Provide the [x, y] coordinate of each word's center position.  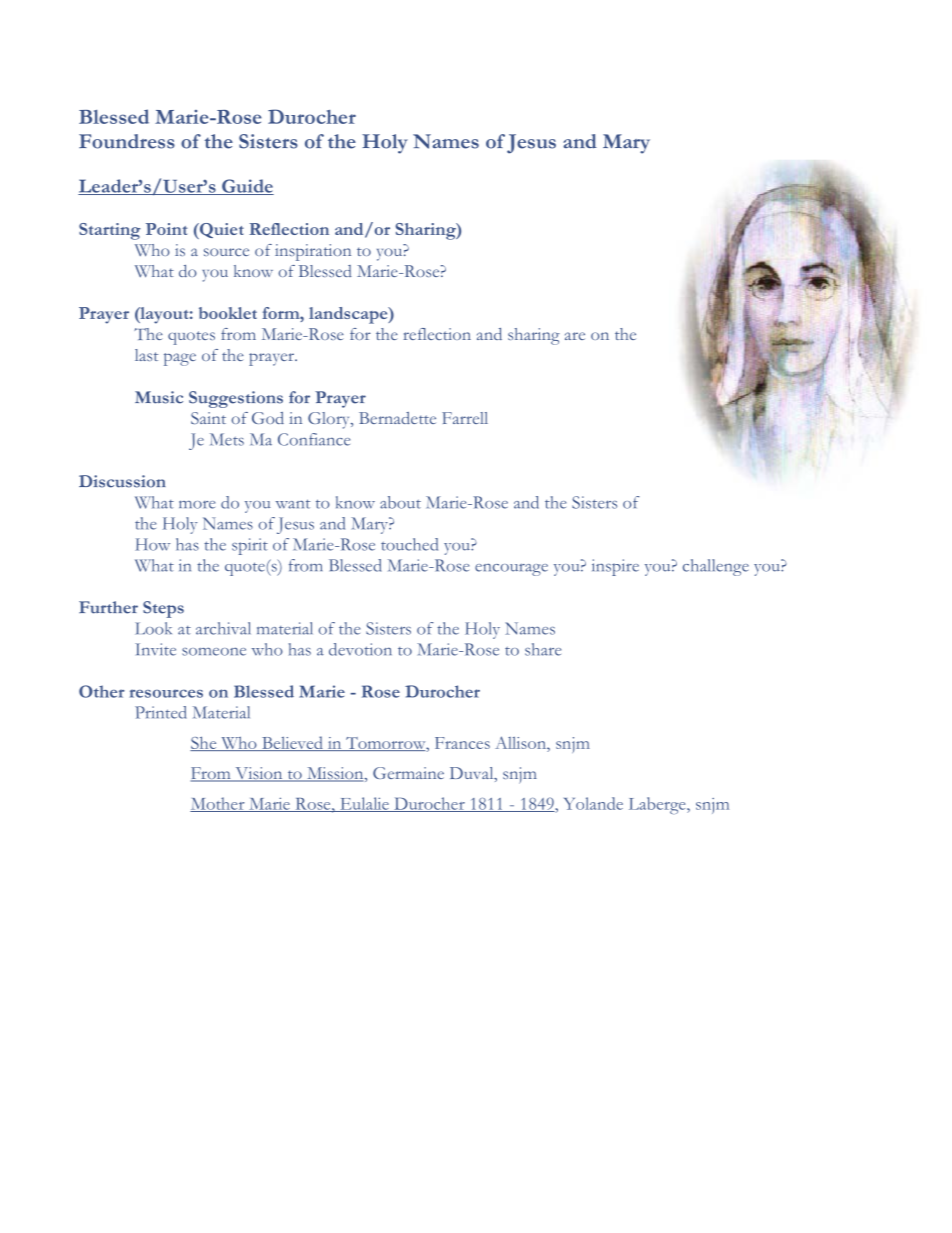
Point [166, 229]
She [204, 743]
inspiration [313, 252]
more [197, 504]
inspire [615, 567]
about [400, 502]
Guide [247, 187]
